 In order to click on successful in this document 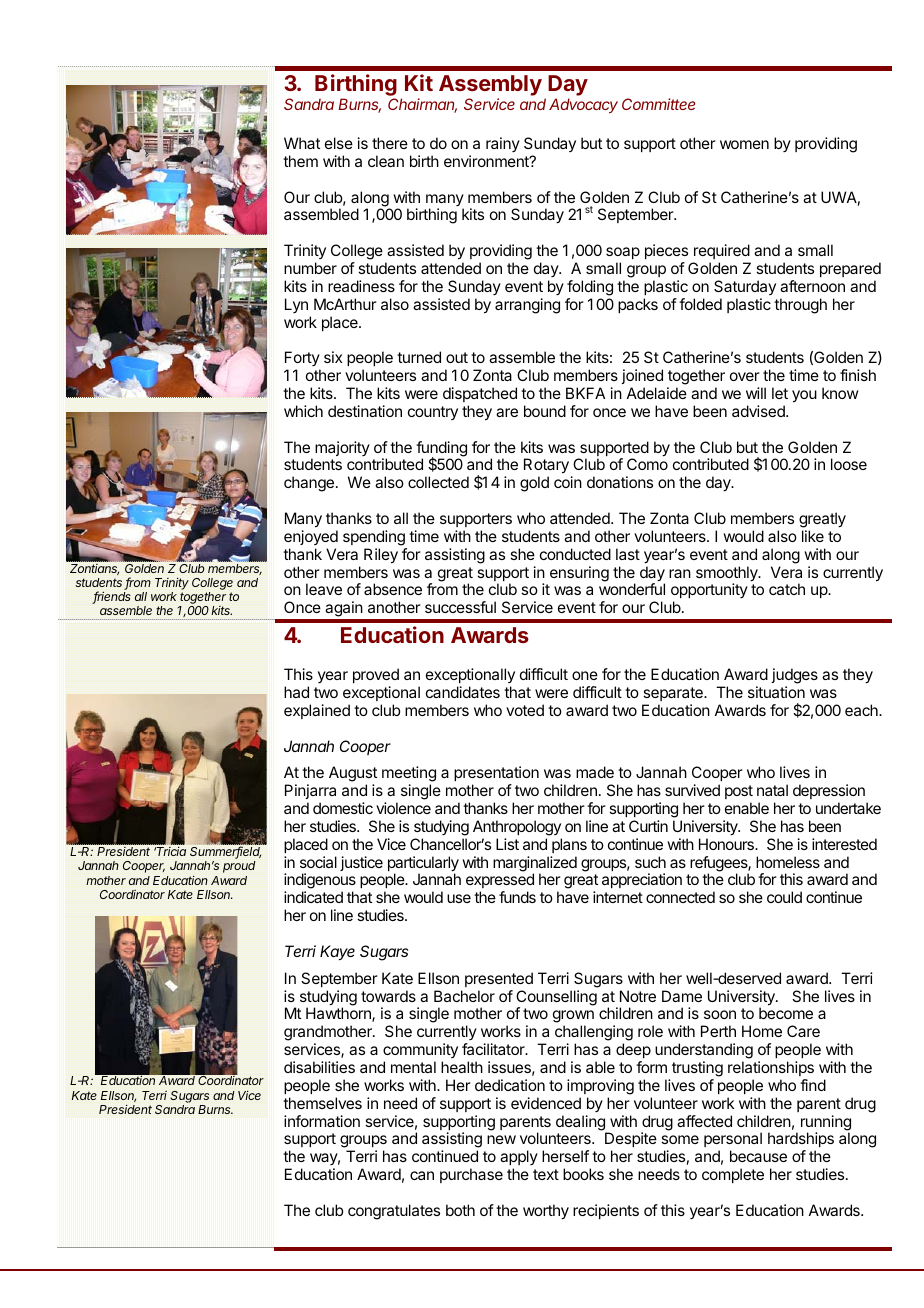, I will do `click(460, 607)`.
